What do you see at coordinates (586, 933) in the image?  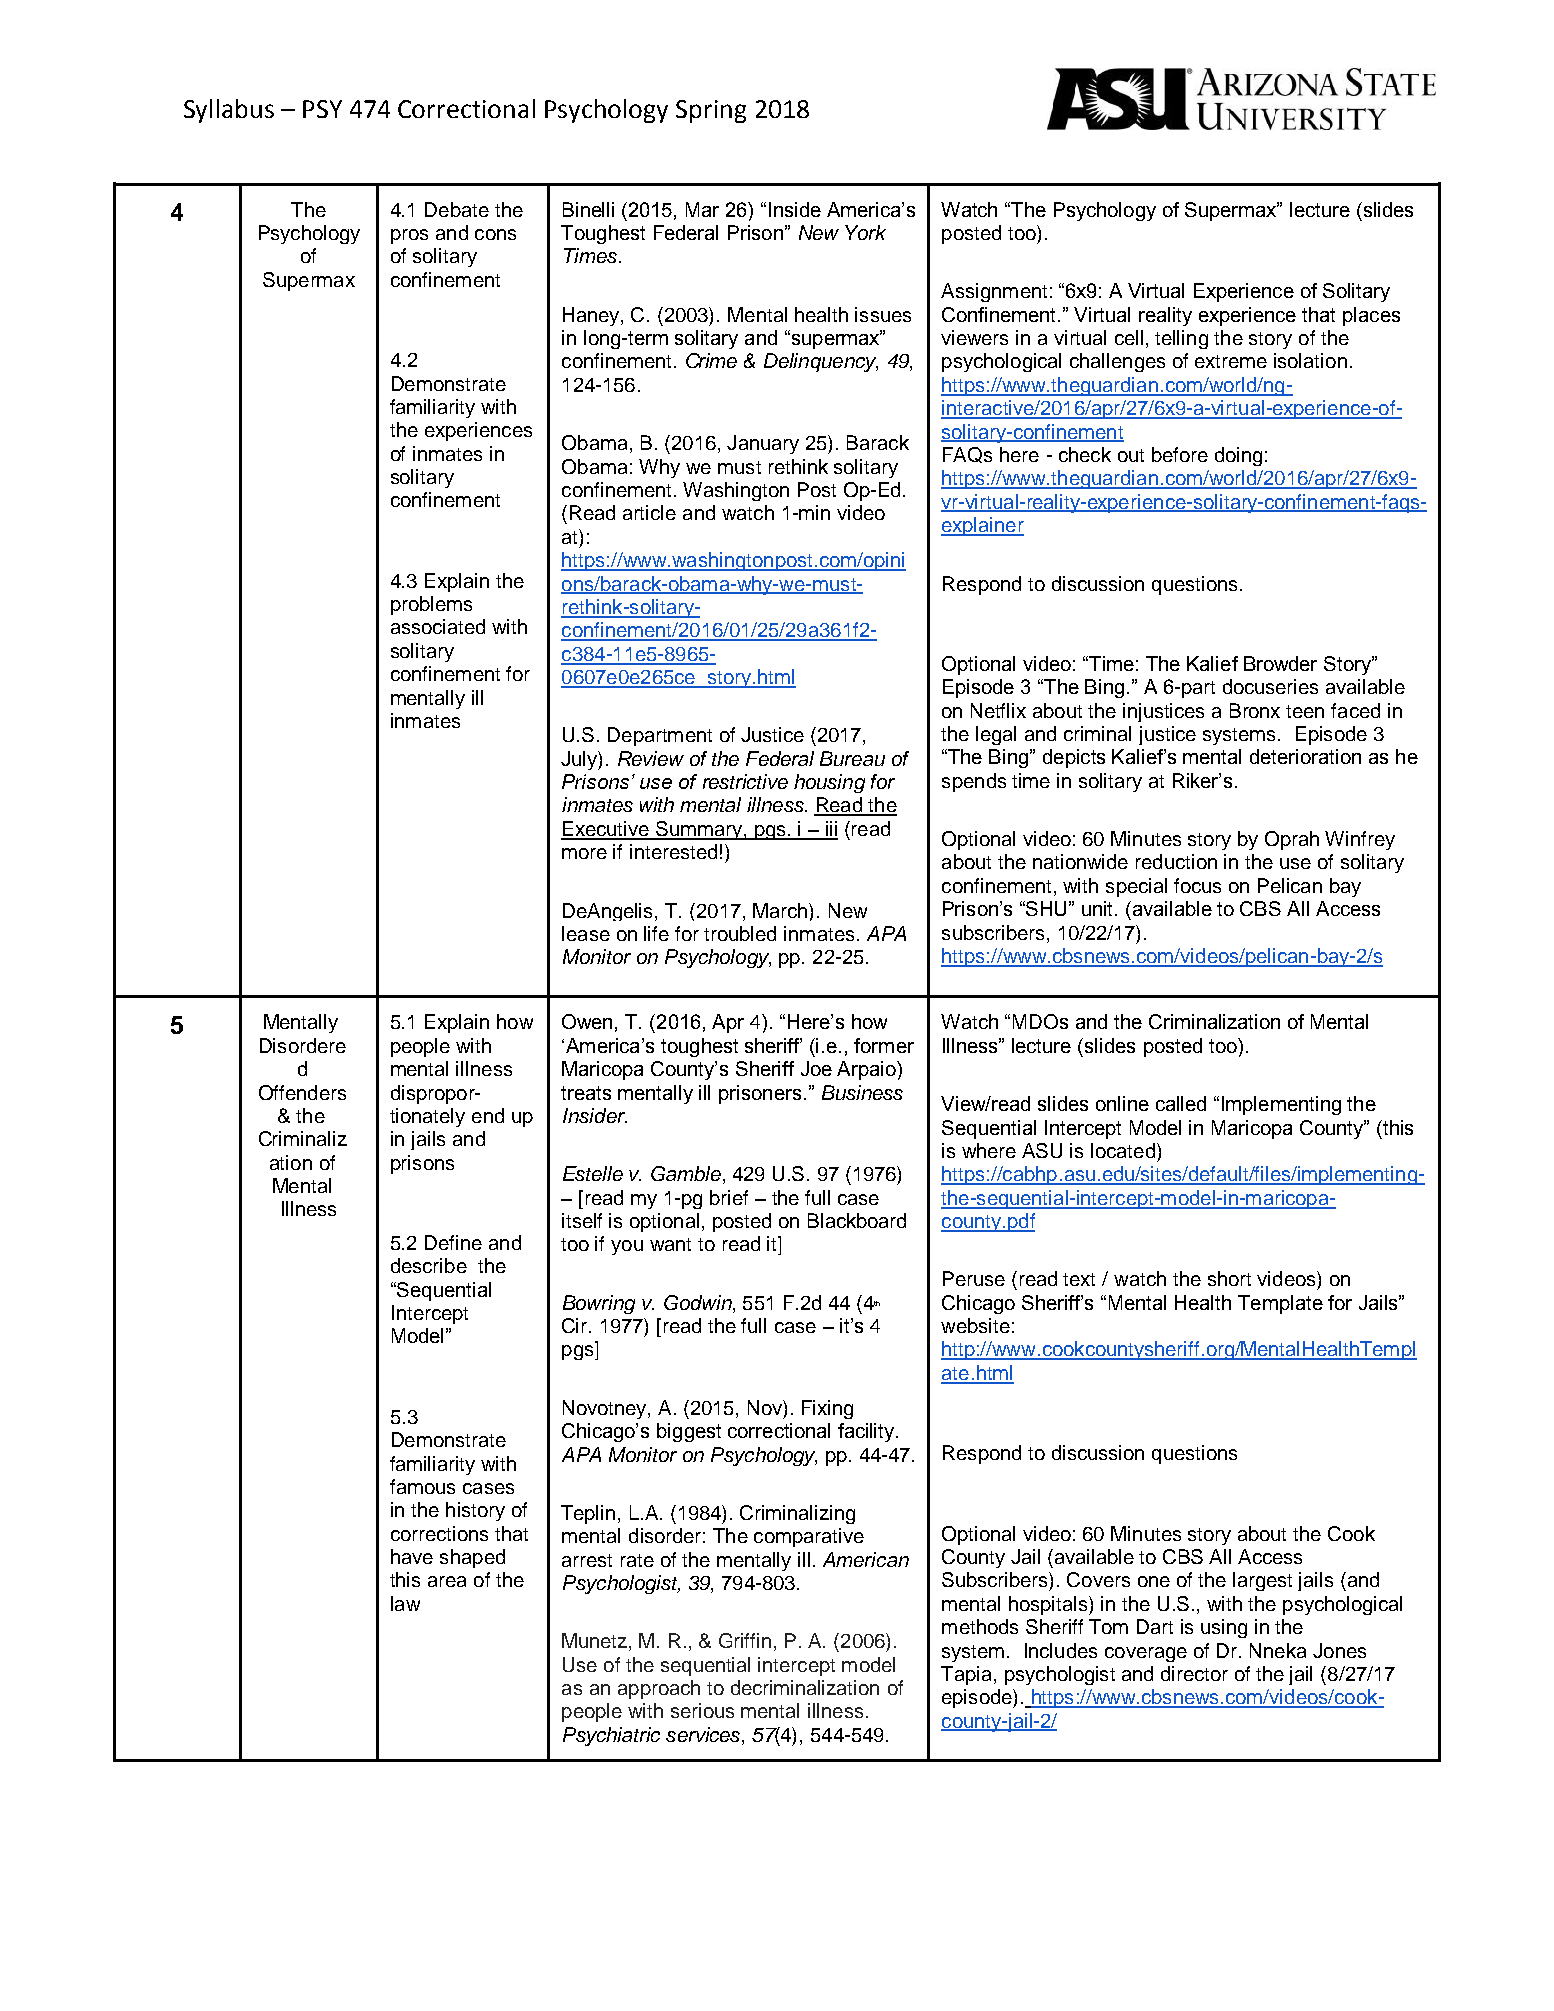 I see `lease` at bounding box center [586, 933].
